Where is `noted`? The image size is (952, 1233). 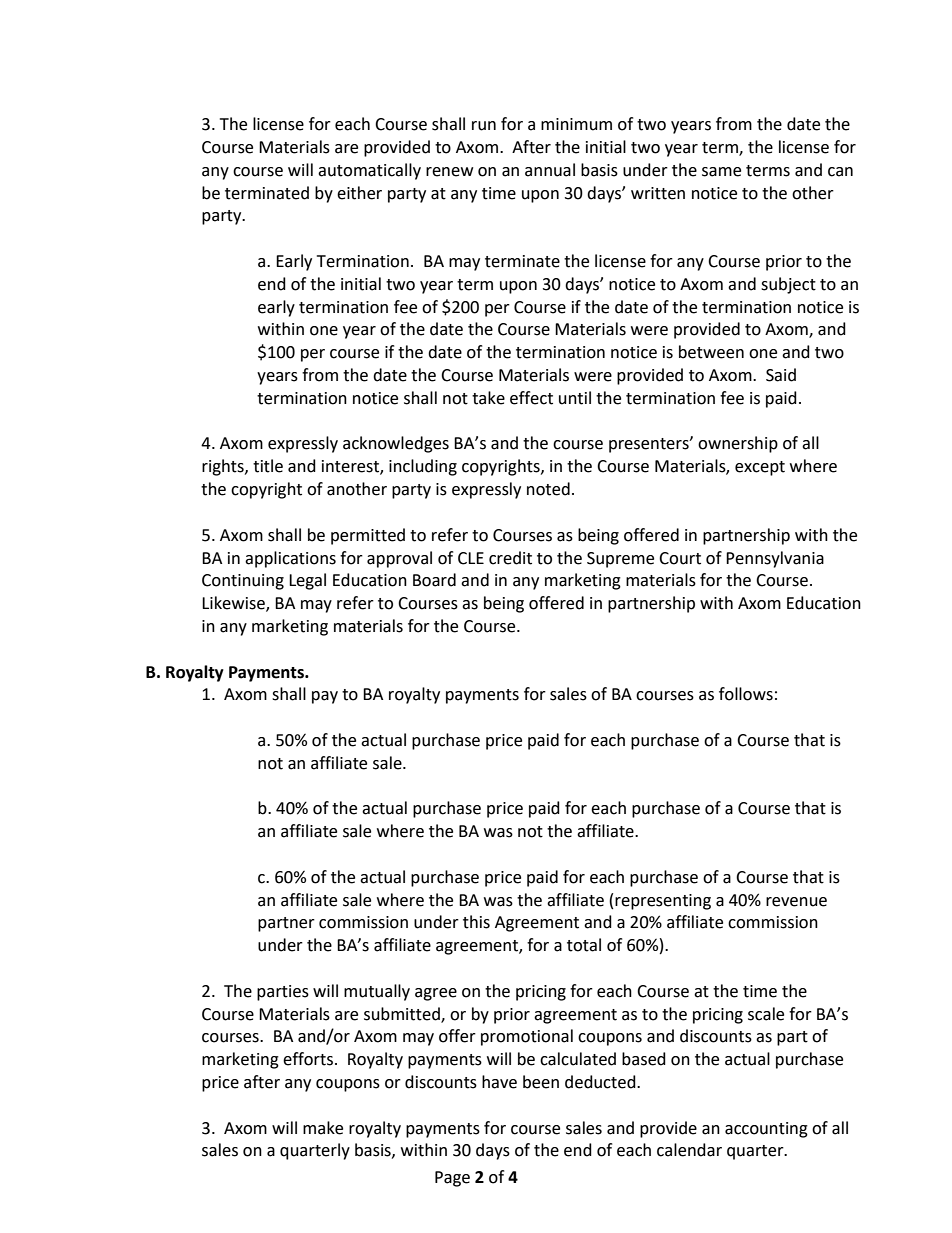 noted is located at coordinates (548, 489).
